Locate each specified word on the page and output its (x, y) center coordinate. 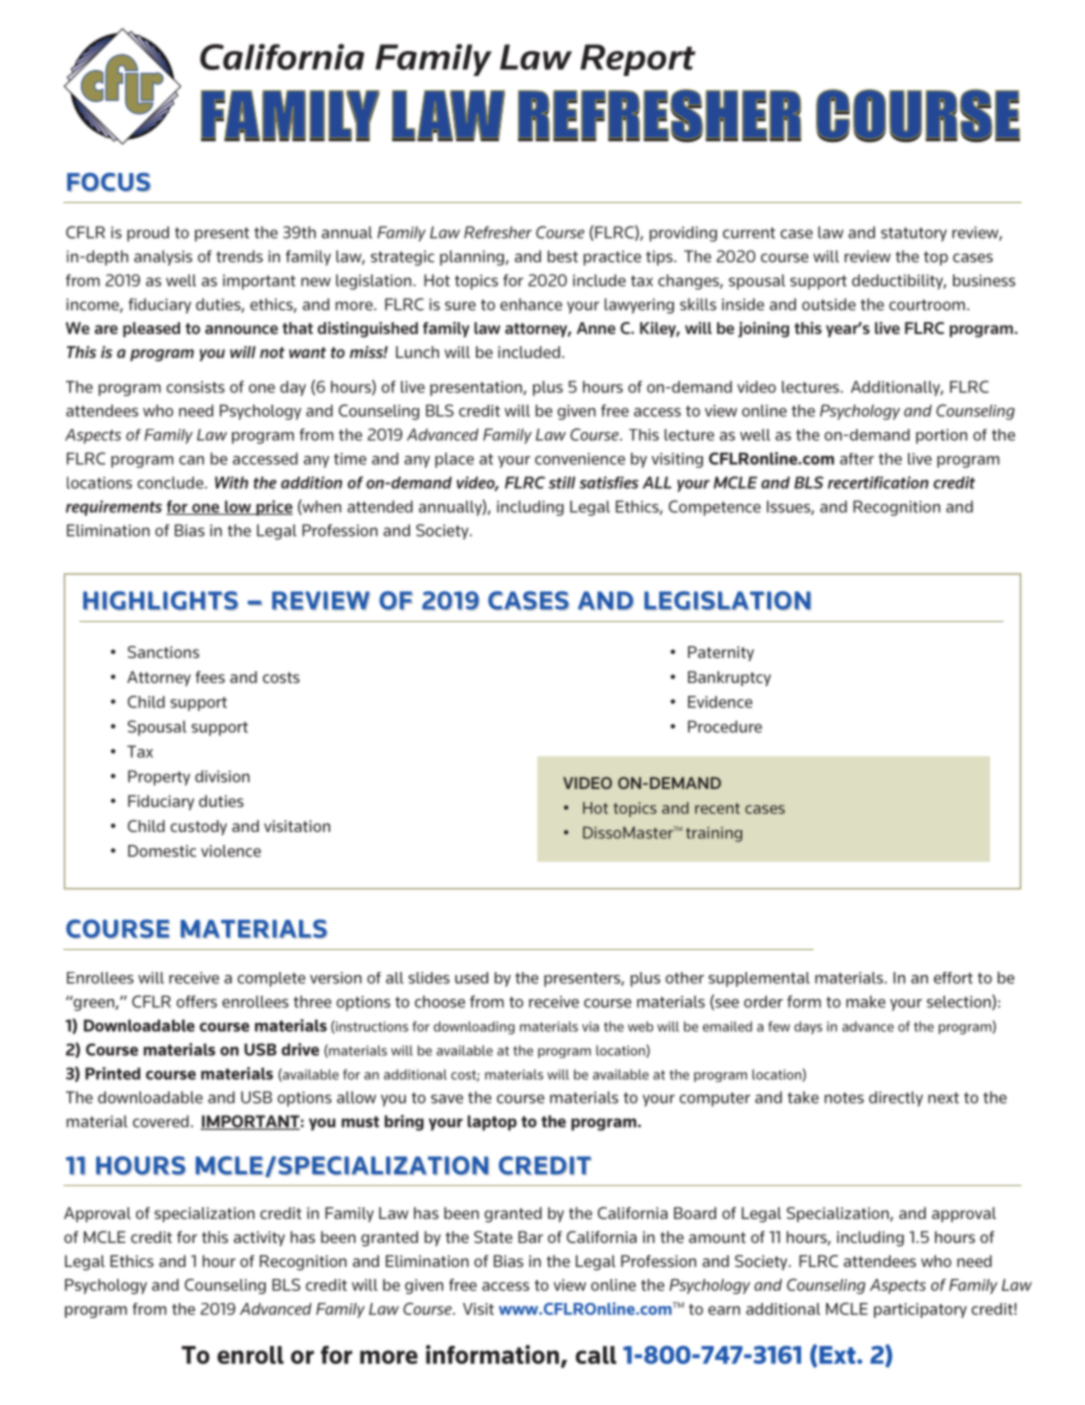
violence (231, 851)
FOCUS (109, 182)
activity (259, 1238)
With (231, 482)
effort (953, 978)
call (596, 1355)
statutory (914, 234)
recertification (878, 482)
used (471, 978)
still (562, 482)
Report (637, 60)
